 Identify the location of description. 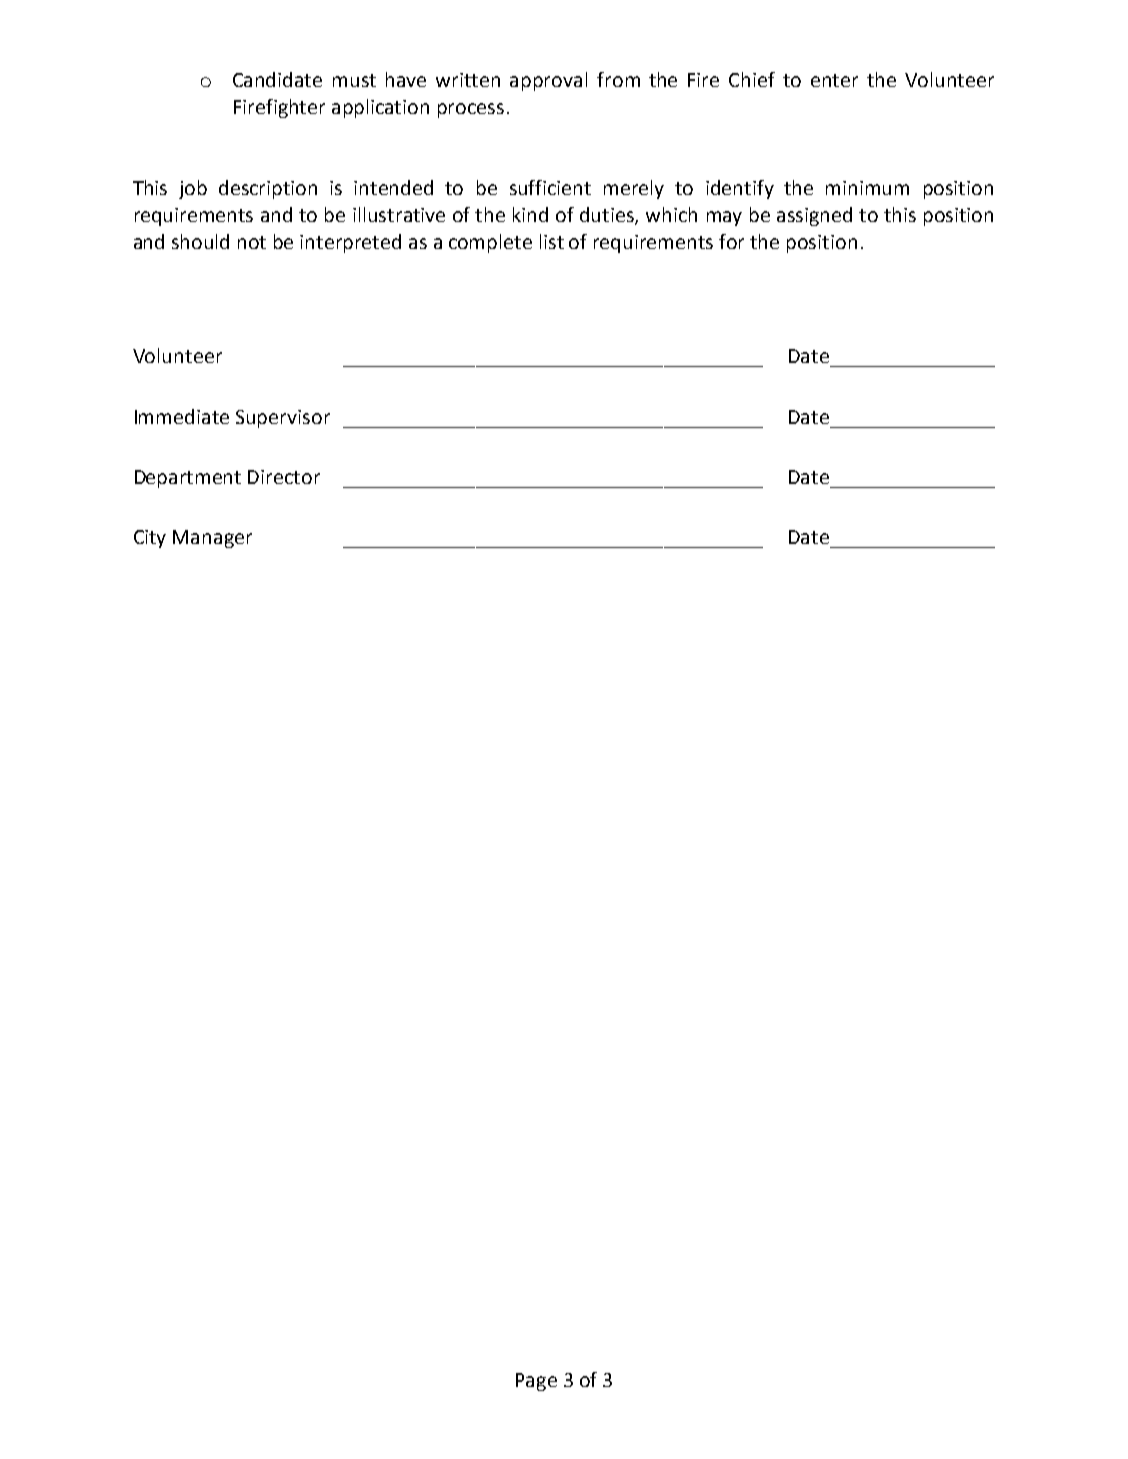
(268, 189).
